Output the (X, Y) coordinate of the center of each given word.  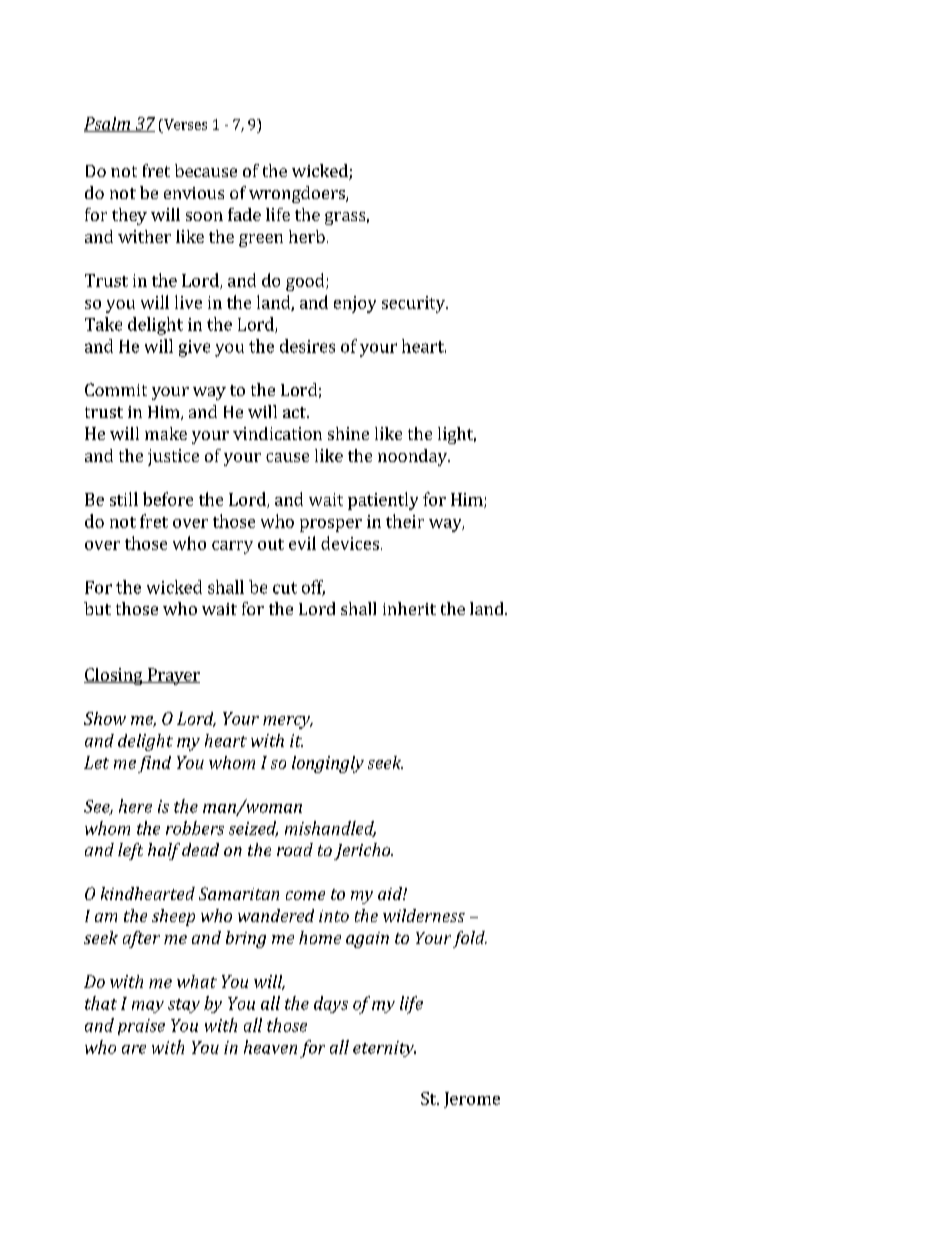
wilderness (424, 915)
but (97, 608)
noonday (413, 457)
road (295, 849)
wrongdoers (298, 194)
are (134, 1049)
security (414, 304)
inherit (409, 608)
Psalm (108, 124)
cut (285, 588)
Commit (116, 389)
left (130, 851)
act (295, 412)
